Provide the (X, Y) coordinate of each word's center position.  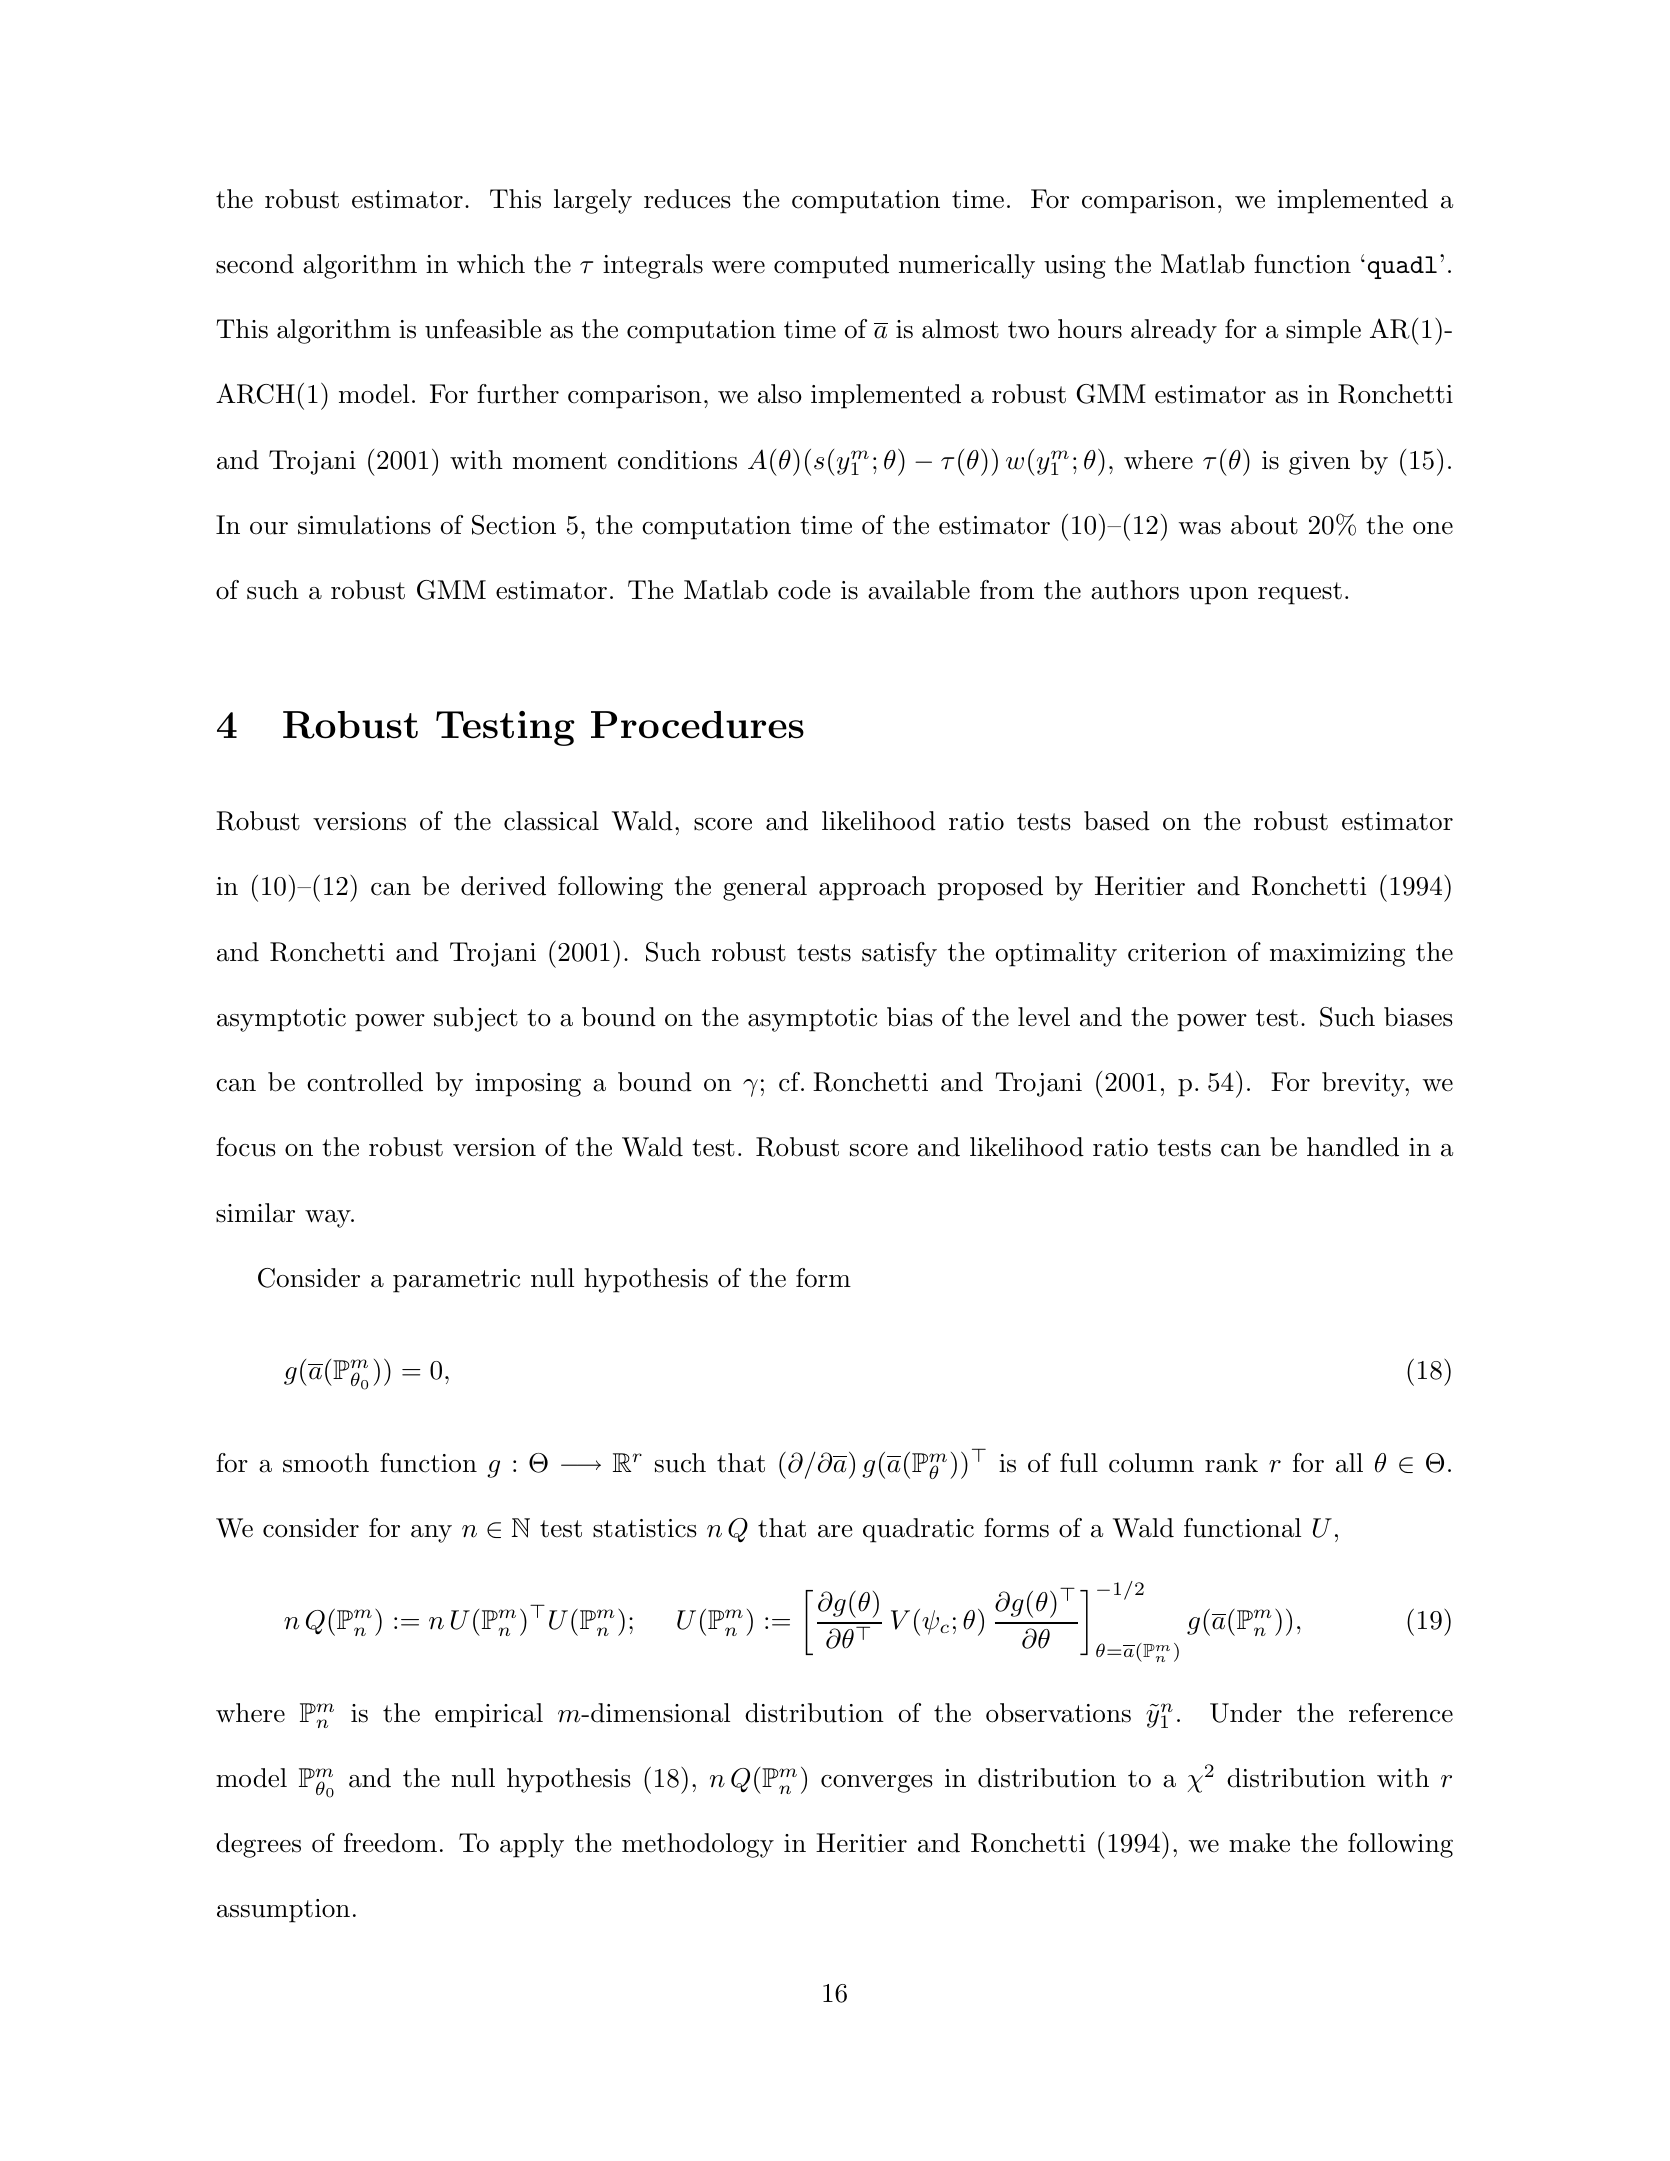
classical (551, 821)
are (835, 1531)
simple (1323, 331)
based (1117, 821)
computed (831, 266)
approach (872, 888)
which (491, 264)
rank (1231, 1463)
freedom (390, 1843)
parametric (456, 1281)
